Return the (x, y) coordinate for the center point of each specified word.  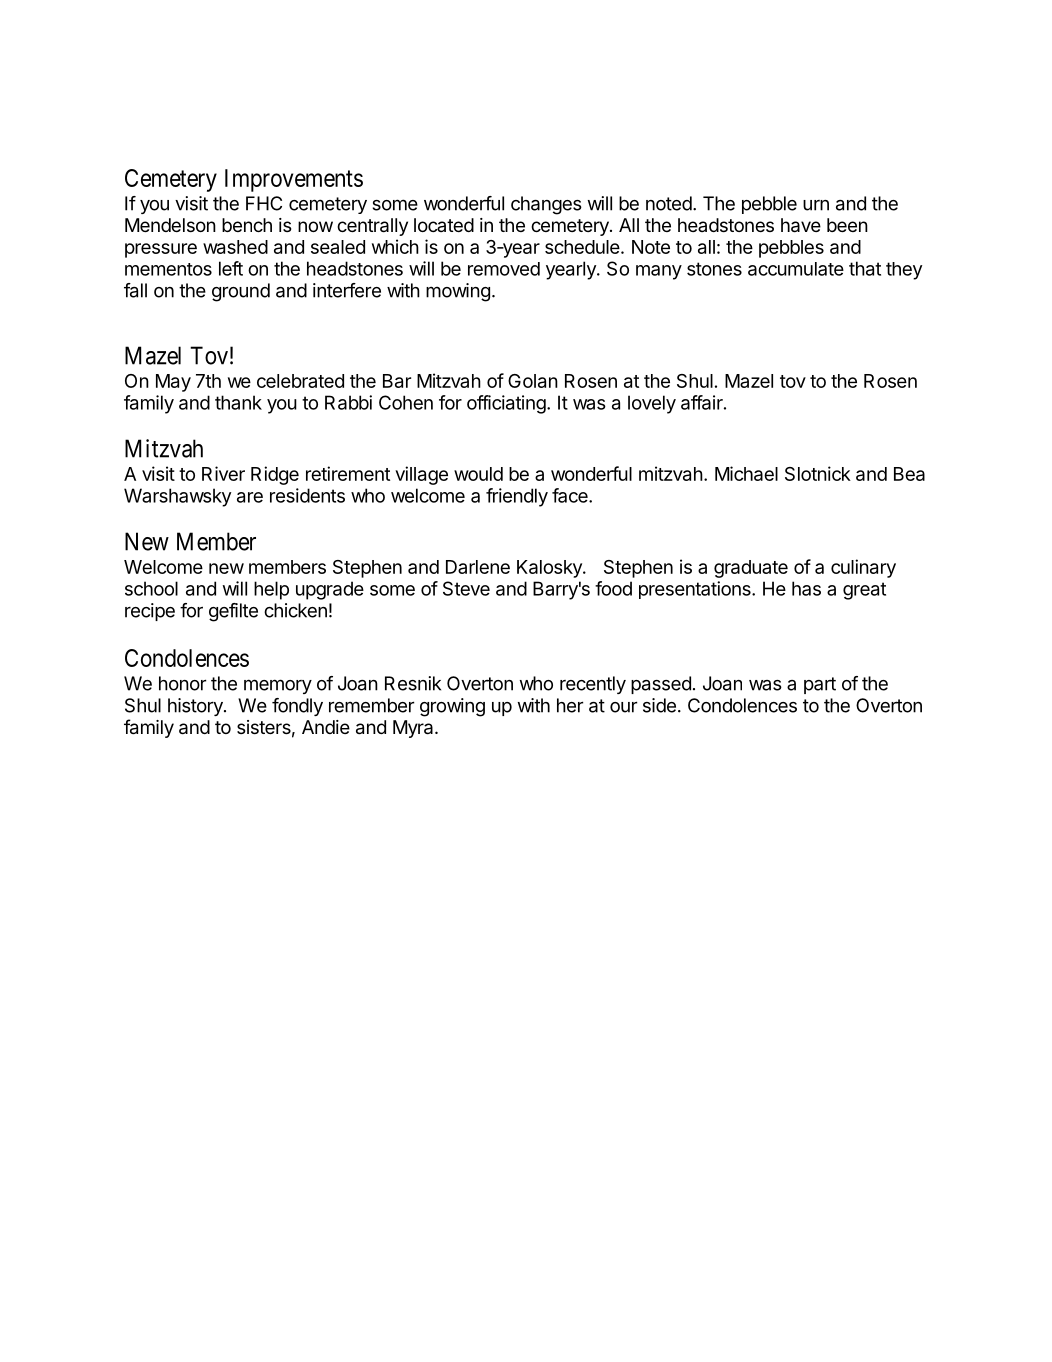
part (820, 685)
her (570, 705)
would (478, 474)
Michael (746, 473)
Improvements (294, 180)
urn (816, 205)
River (223, 473)
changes (546, 205)
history (196, 707)
